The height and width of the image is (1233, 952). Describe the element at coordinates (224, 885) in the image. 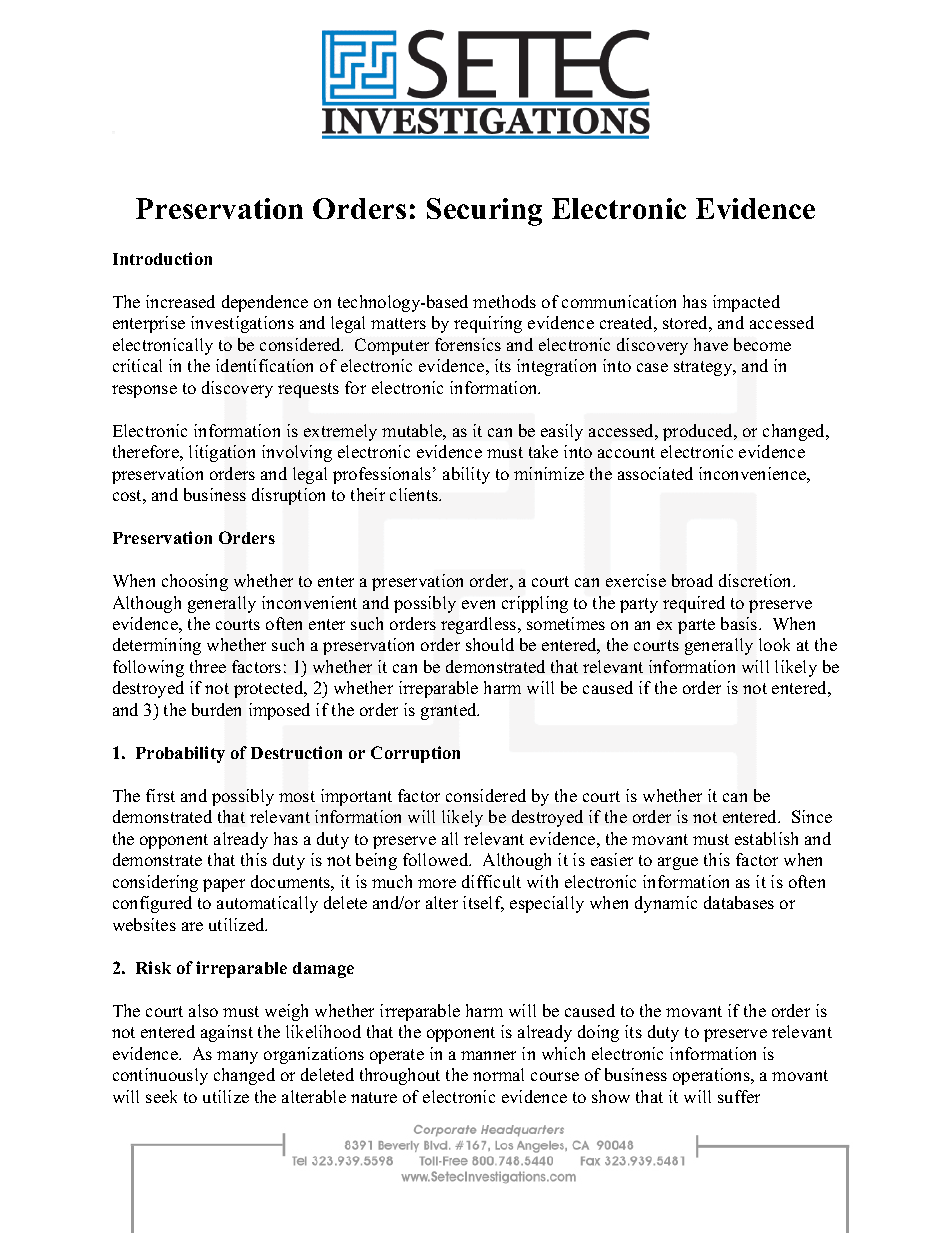

I see `paper` at that location.
